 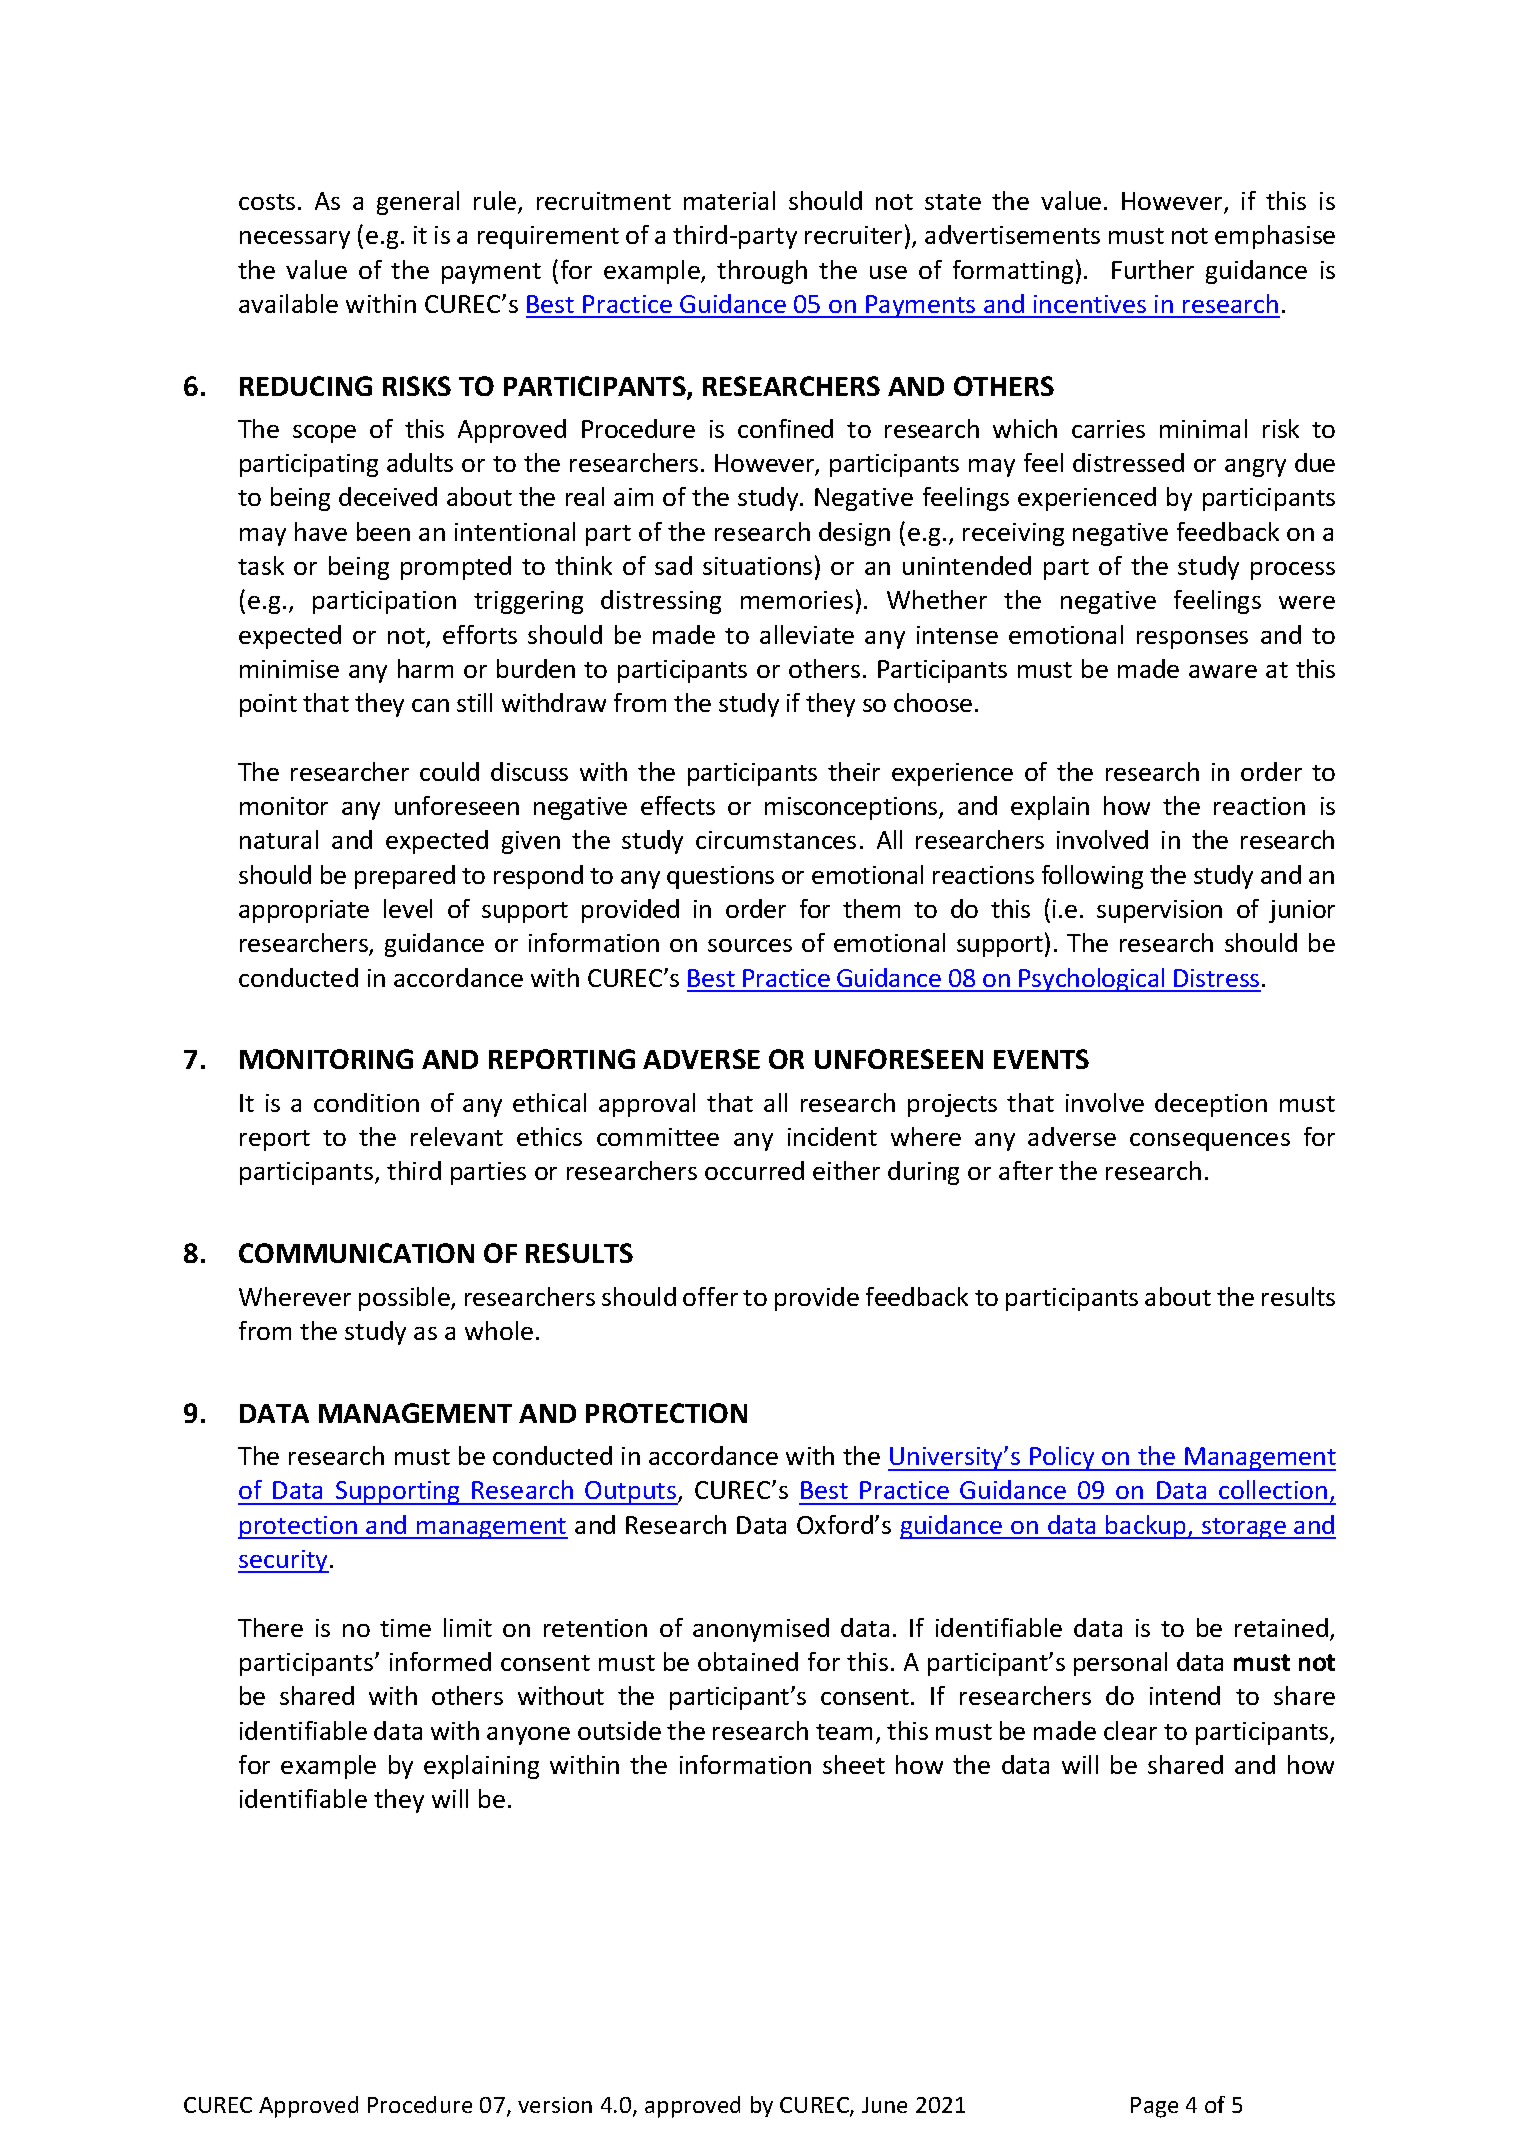 I want to click on circumstances, so click(x=776, y=840).
